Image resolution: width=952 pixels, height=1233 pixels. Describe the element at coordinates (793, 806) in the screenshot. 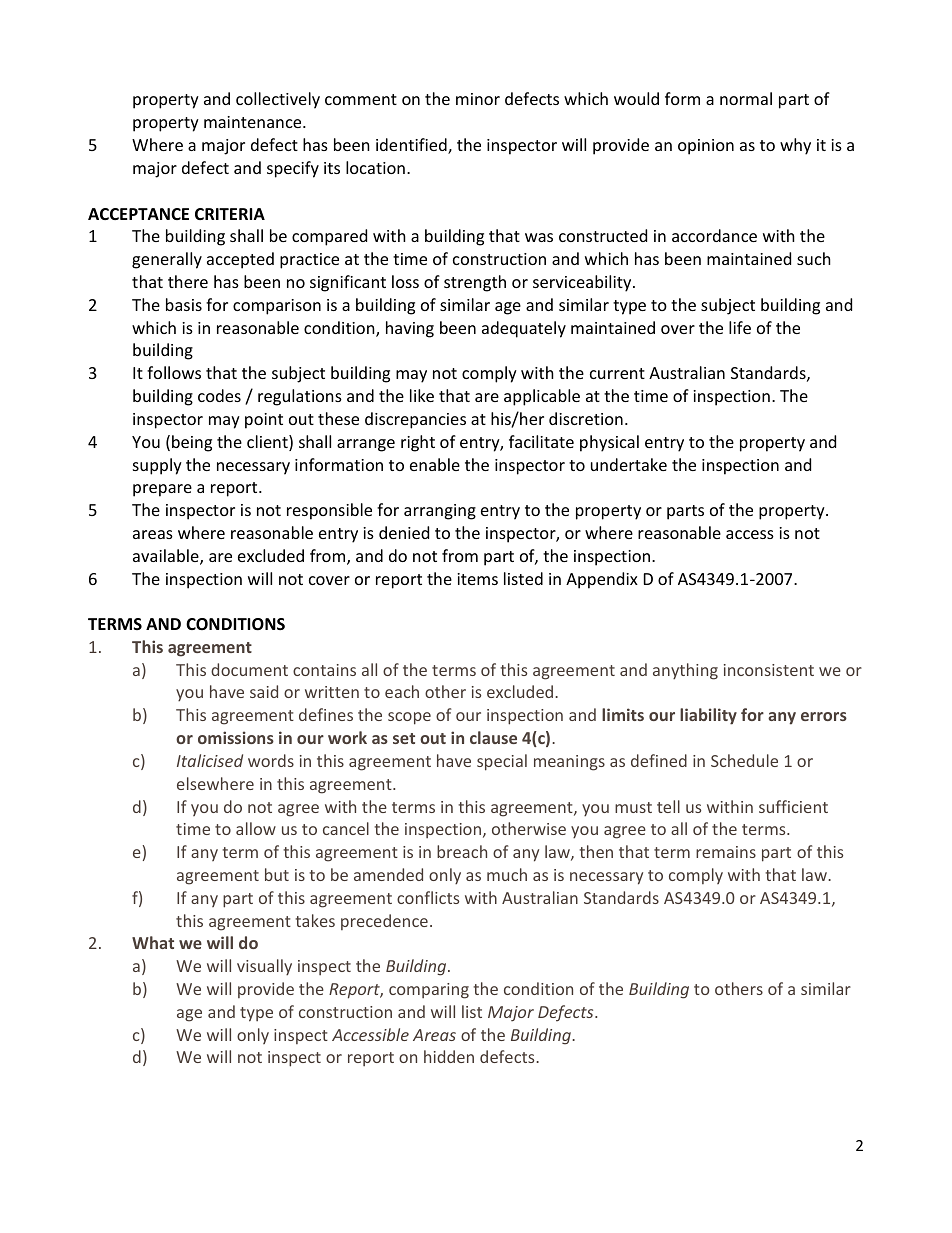

I see `sufficient` at that location.
